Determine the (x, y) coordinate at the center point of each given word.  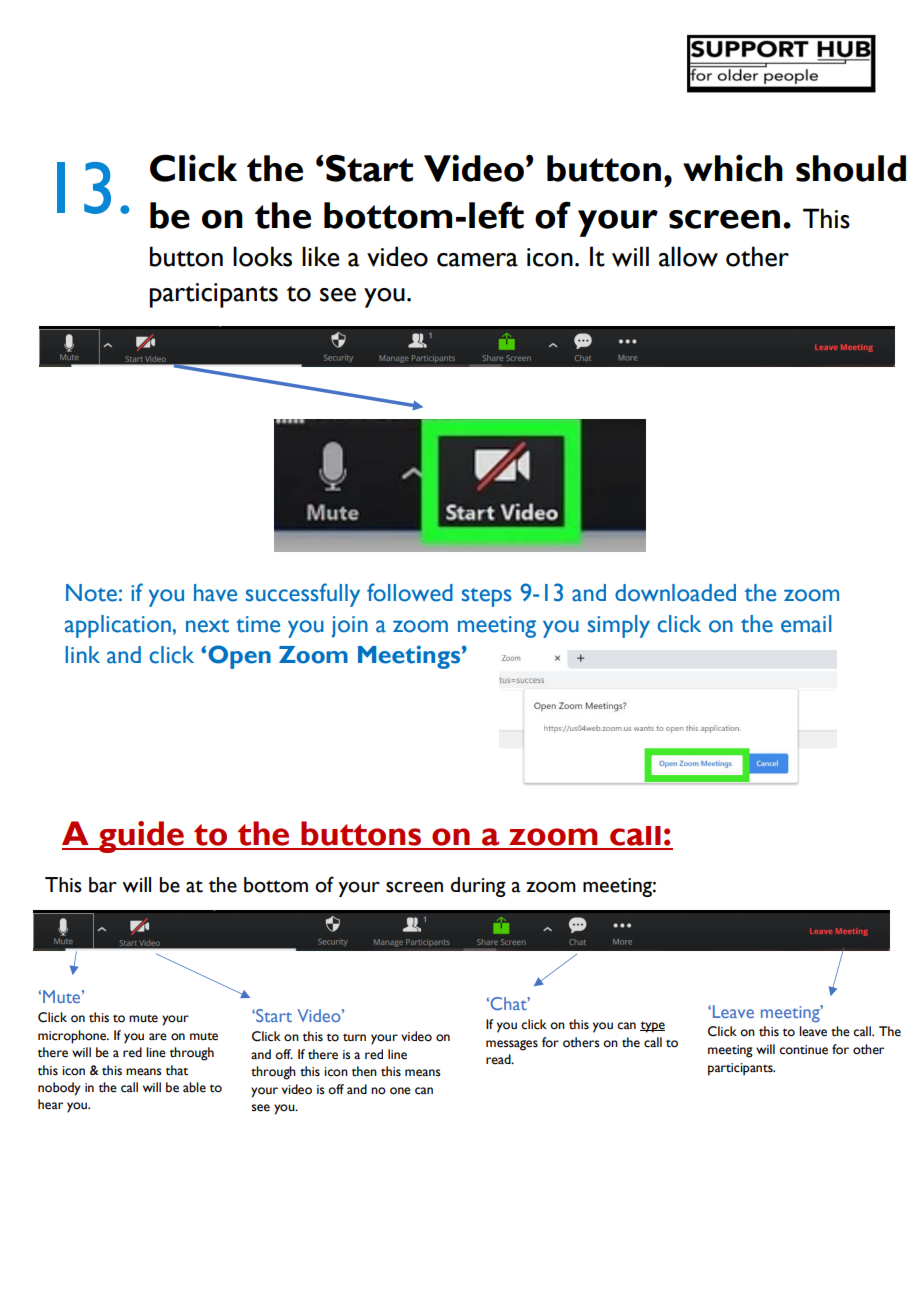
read (499, 1059)
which (733, 168)
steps (487, 597)
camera (477, 260)
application (118, 626)
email (806, 624)
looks (262, 256)
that (177, 1070)
